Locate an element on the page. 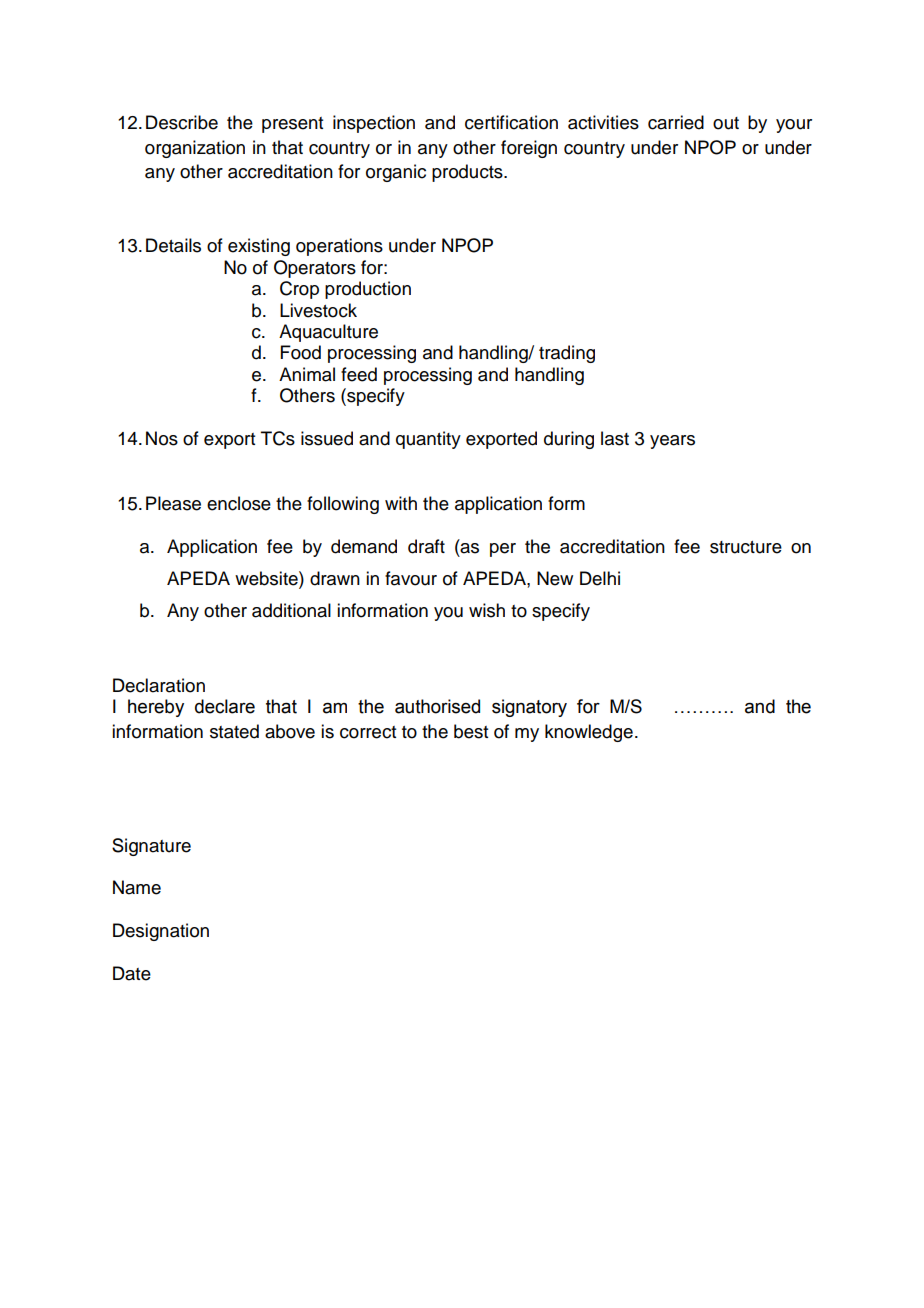 The image size is (924, 1308). organization is located at coordinates (195, 149).
